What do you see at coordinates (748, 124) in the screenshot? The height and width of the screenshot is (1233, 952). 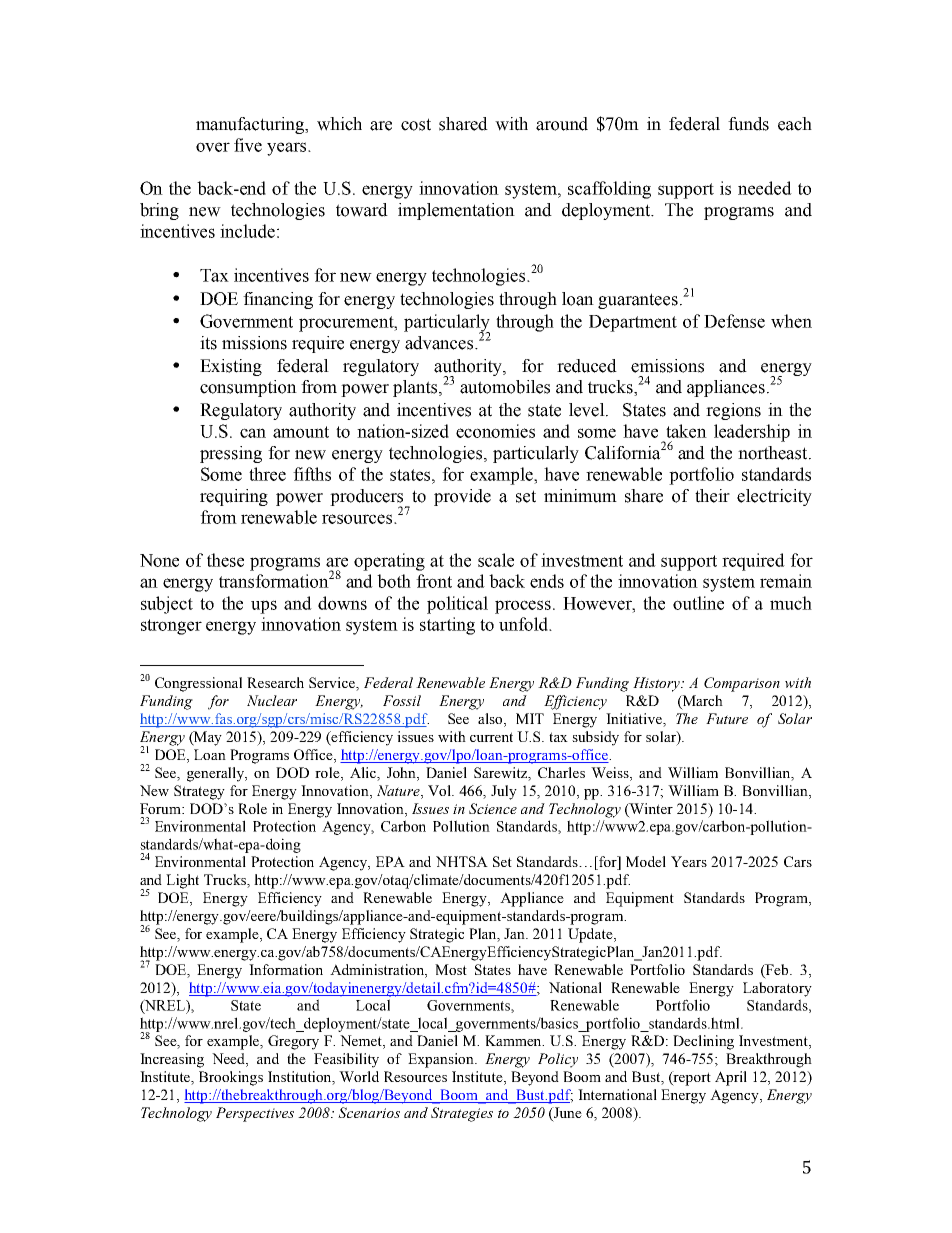 I see `funds` at bounding box center [748, 124].
